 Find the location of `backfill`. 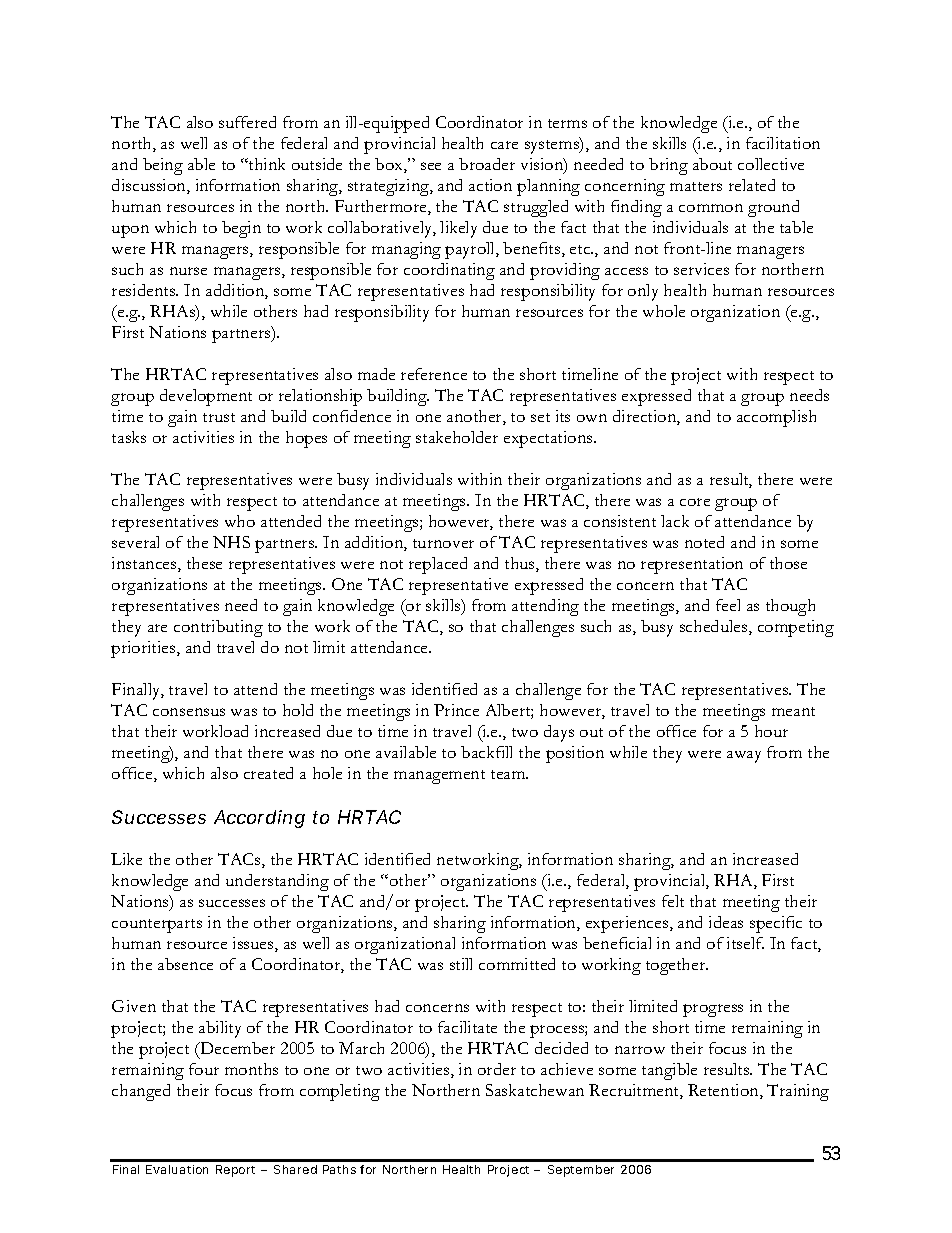

backfill is located at coordinates (486, 752).
